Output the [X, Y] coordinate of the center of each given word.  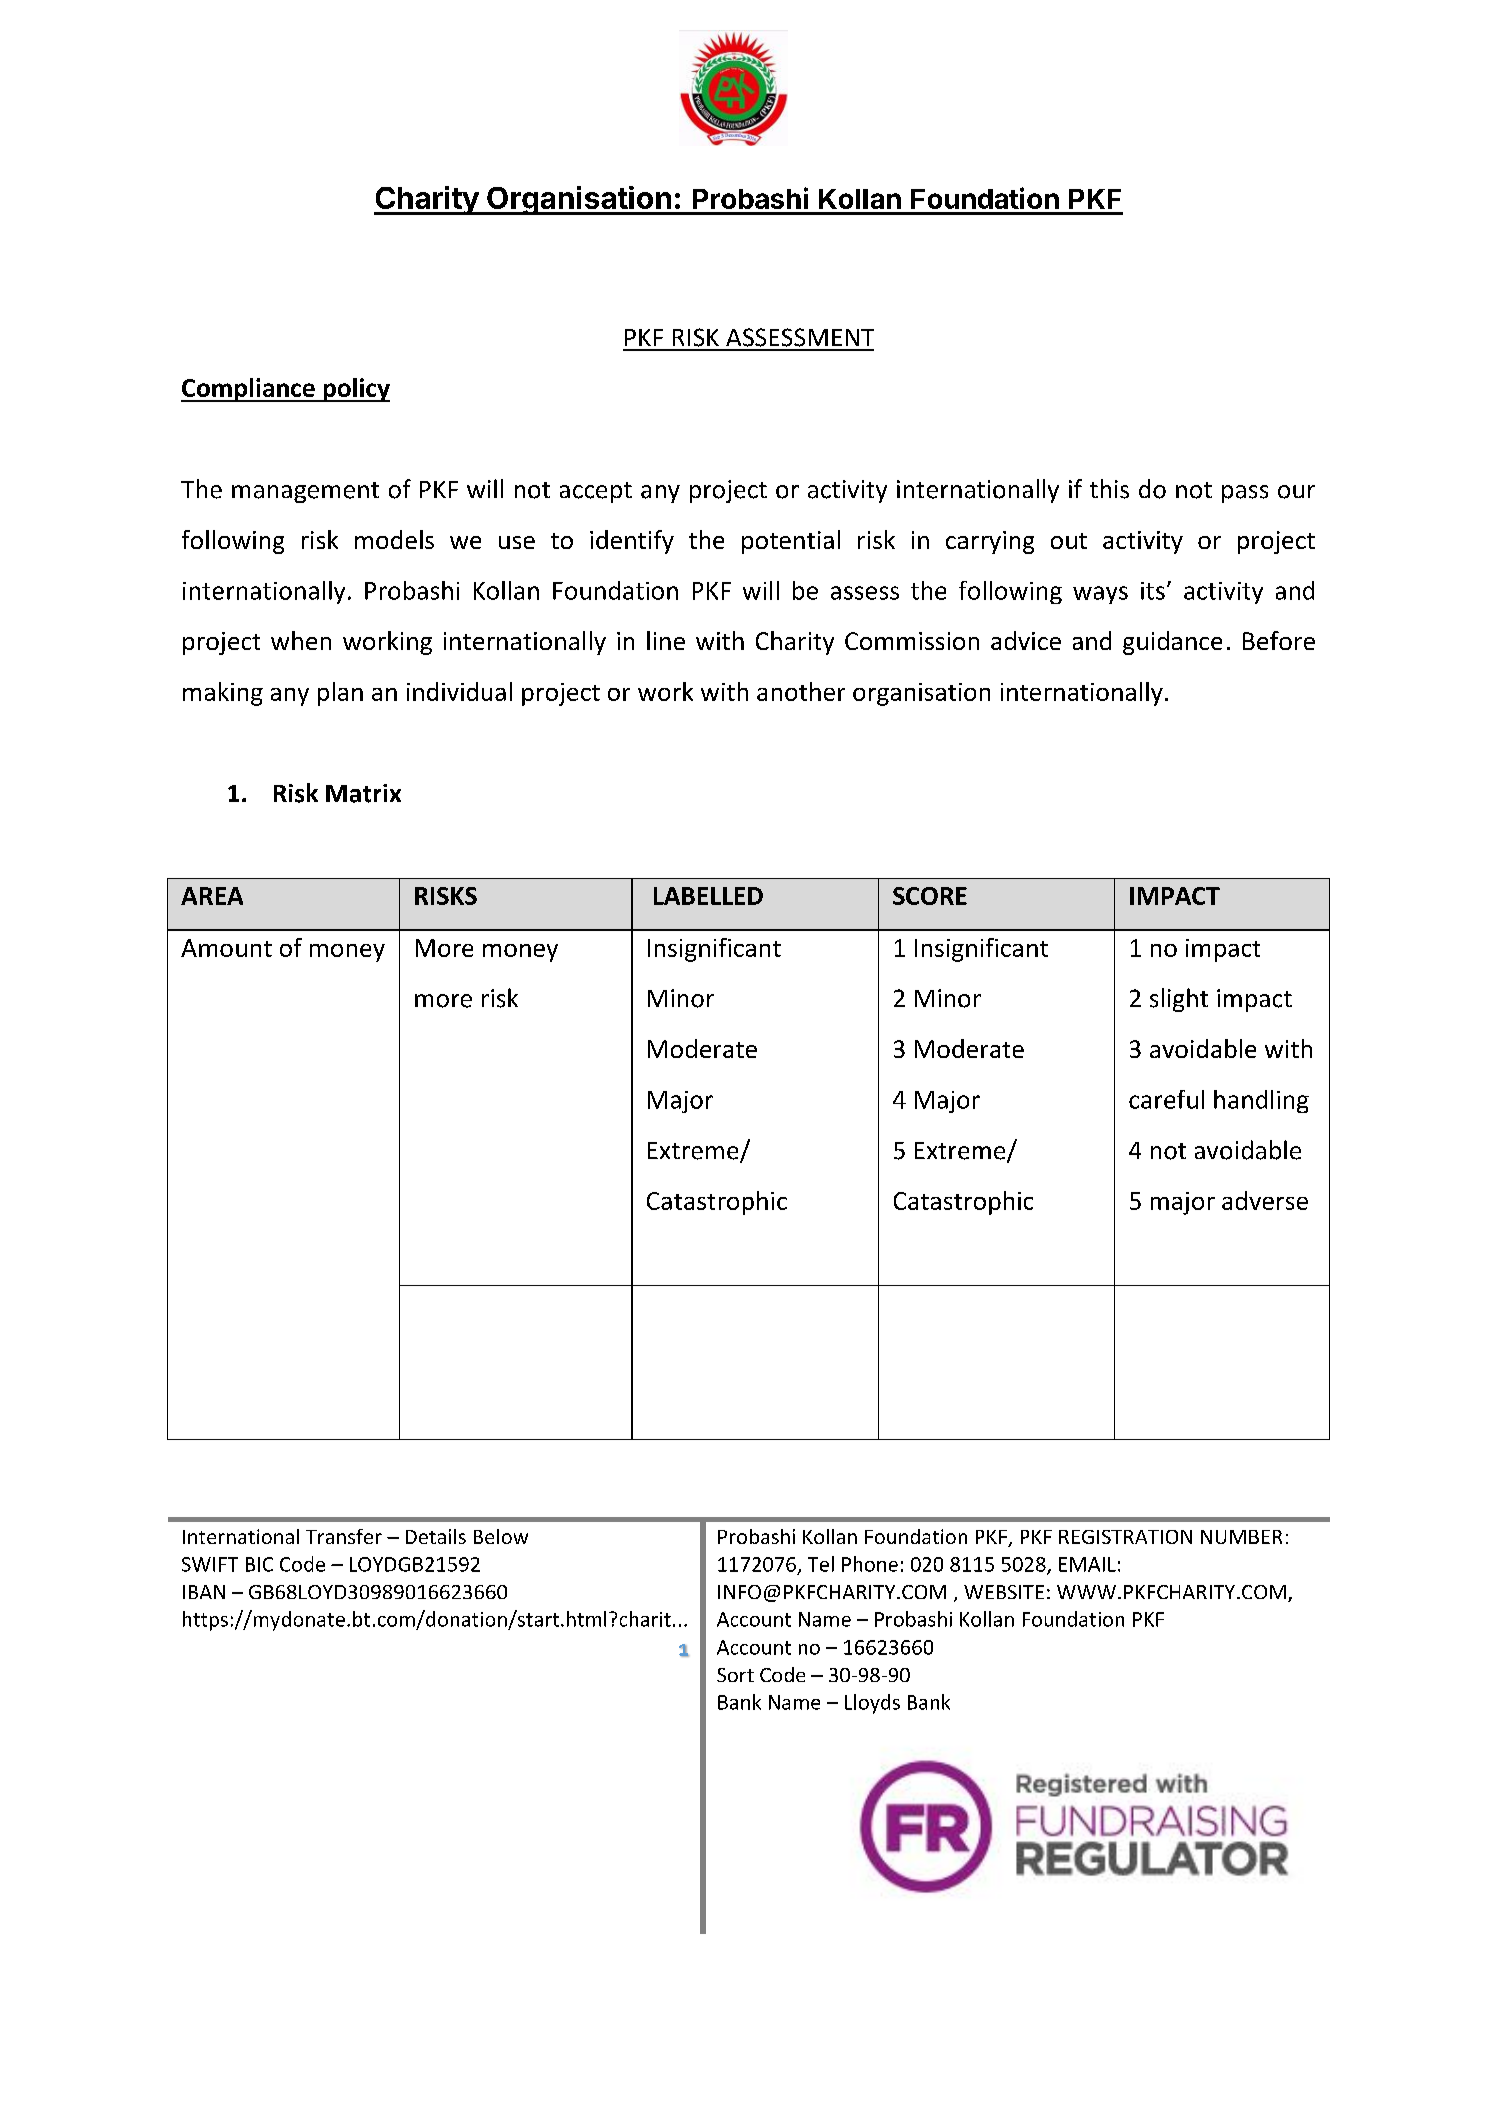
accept [596, 492]
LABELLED [708, 896]
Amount [226, 948]
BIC [259, 1564]
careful [1166, 1099]
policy [355, 390]
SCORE [930, 896]
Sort [735, 1675]
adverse [1265, 1200]
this [1109, 489]
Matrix [363, 793]
